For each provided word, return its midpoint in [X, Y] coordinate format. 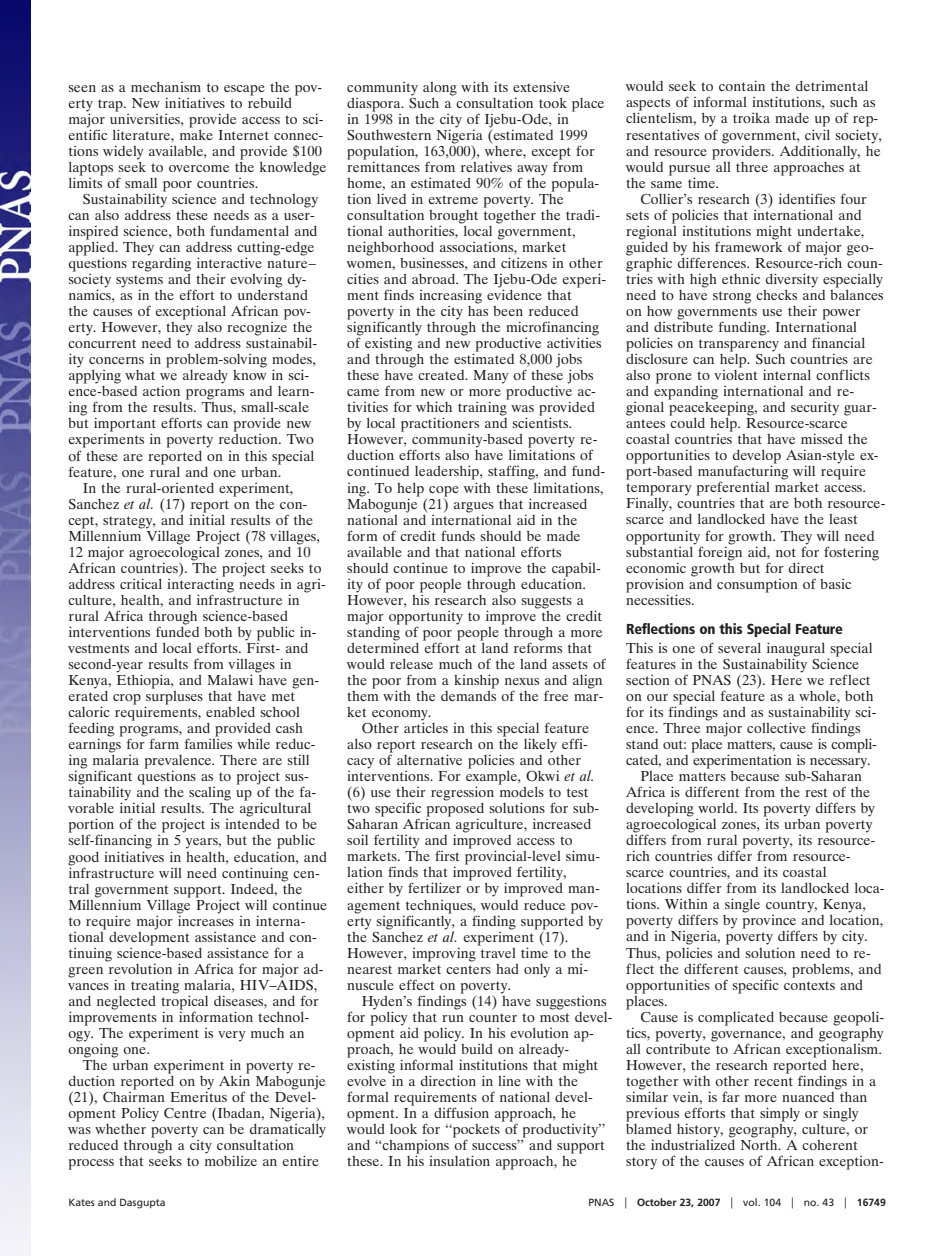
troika [751, 118]
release [411, 664]
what [140, 375]
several [739, 648]
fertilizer [434, 887]
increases [206, 919]
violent [735, 373]
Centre [185, 1113]
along [440, 89]
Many [491, 377]
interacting [200, 585]
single [742, 905]
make [196, 133]
